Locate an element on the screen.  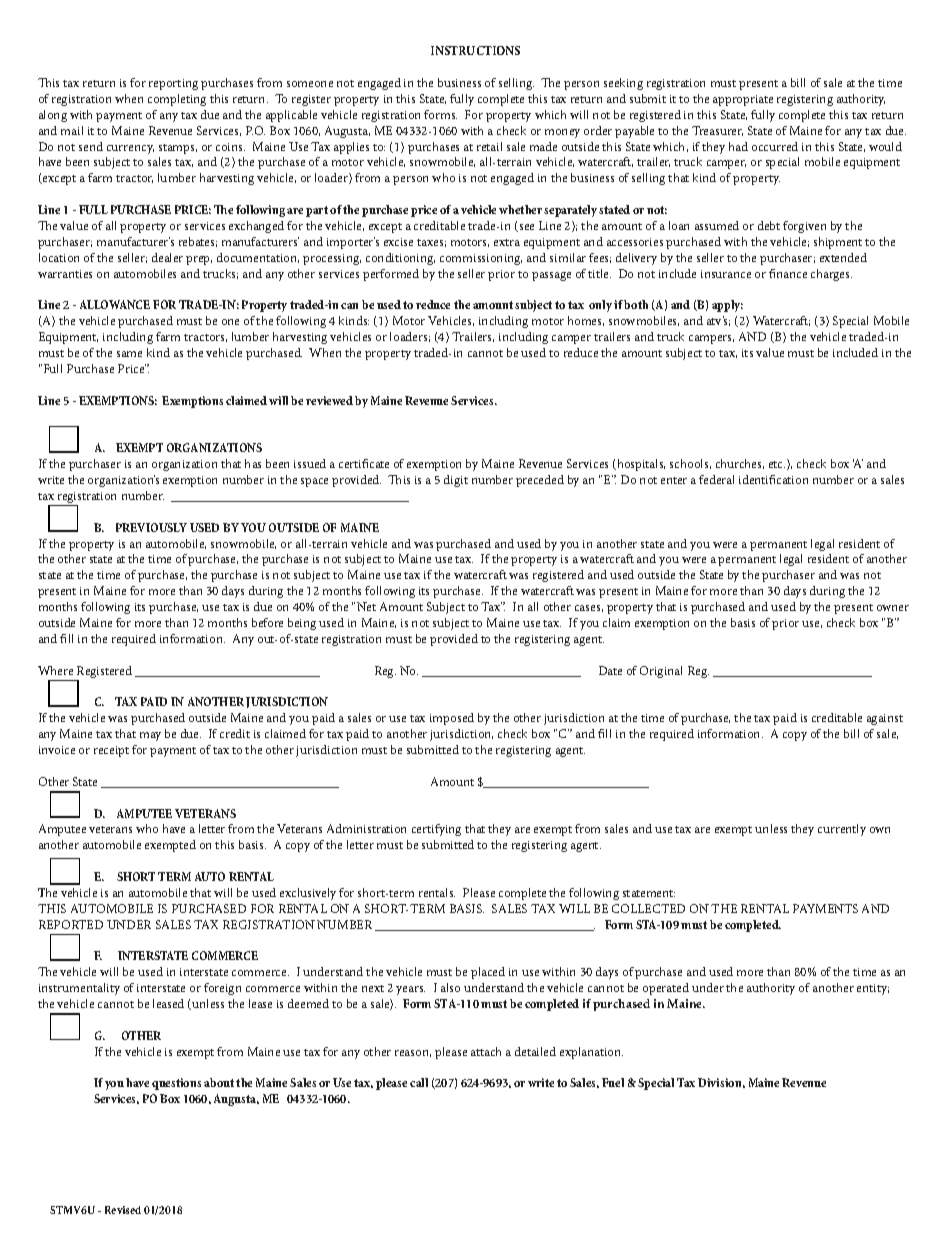
same is located at coordinates (129, 354).
